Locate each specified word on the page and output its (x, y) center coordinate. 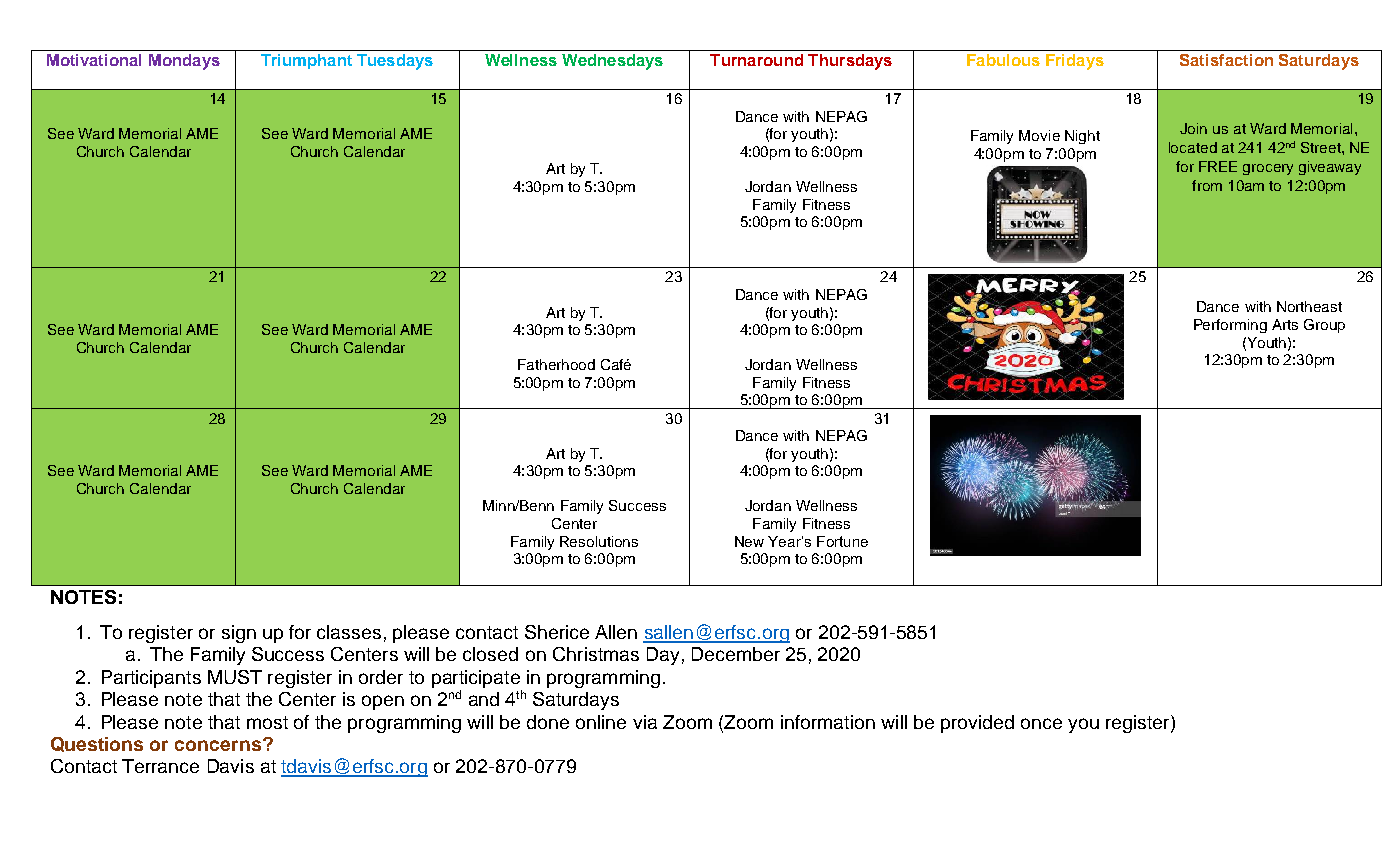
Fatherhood (556, 364)
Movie (1039, 135)
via (645, 722)
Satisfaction (1226, 60)
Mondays (184, 62)
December (736, 654)
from (1207, 185)
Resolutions (599, 541)
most (267, 722)
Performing (1230, 326)
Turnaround (756, 60)
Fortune (842, 541)
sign (239, 634)
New (749, 541)
